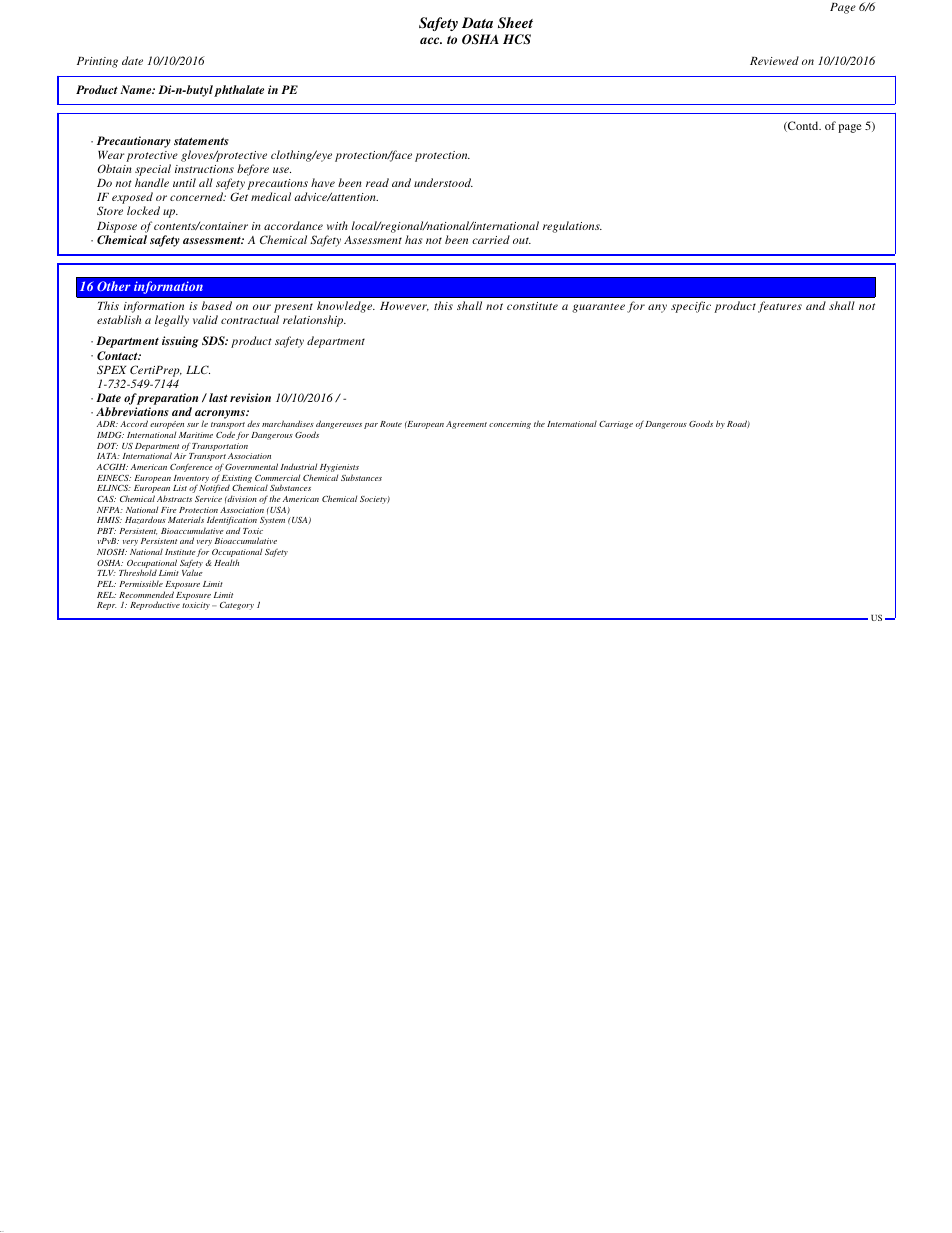 The width and height of the screenshot is (952, 1233). What do you see at coordinates (477, 22) in the screenshot?
I see `Data` at bounding box center [477, 22].
